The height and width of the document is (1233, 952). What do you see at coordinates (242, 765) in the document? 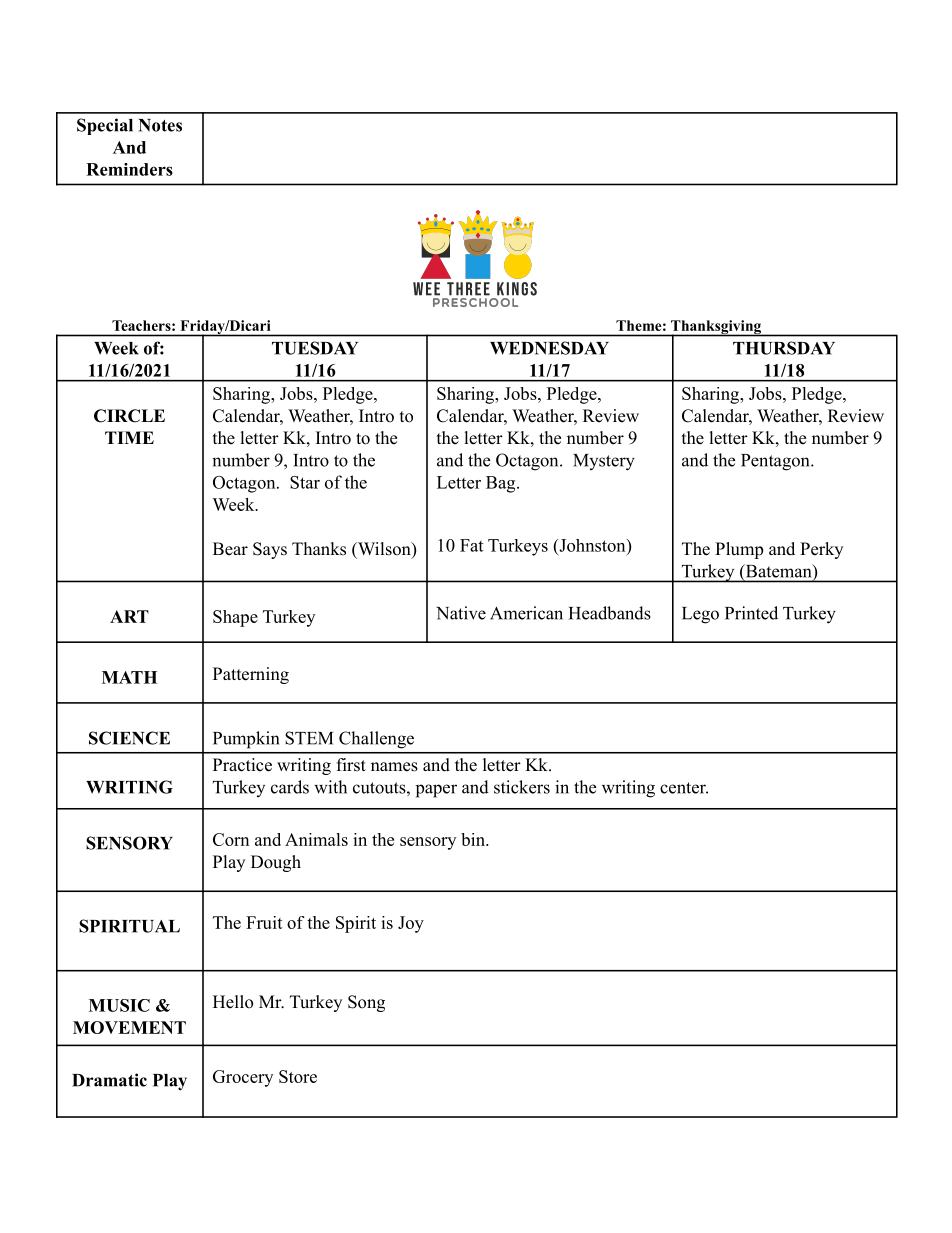
I see `Practice` at bounding box center [242, 765].
